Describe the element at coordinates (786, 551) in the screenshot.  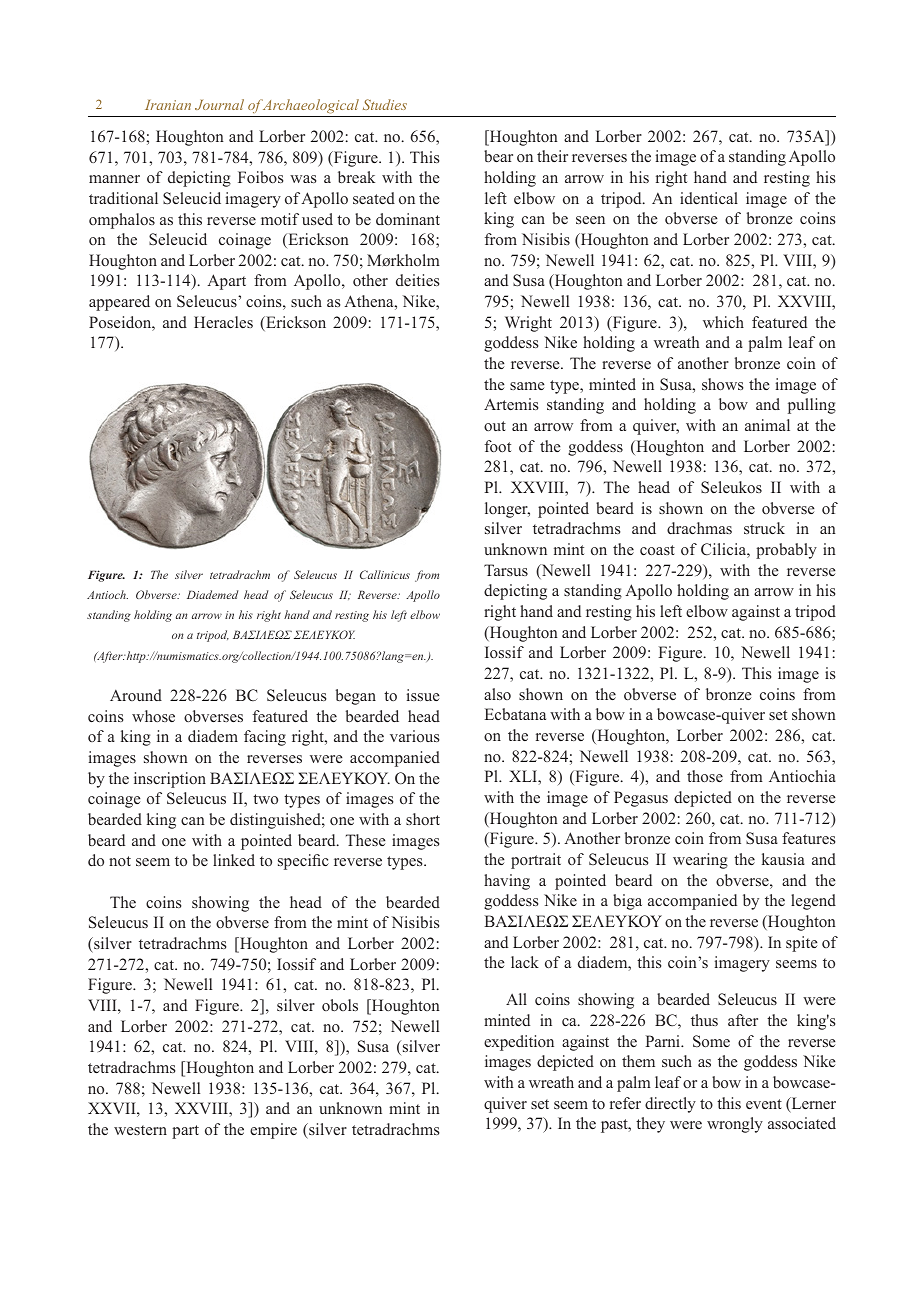
I see `probably` at that location.
